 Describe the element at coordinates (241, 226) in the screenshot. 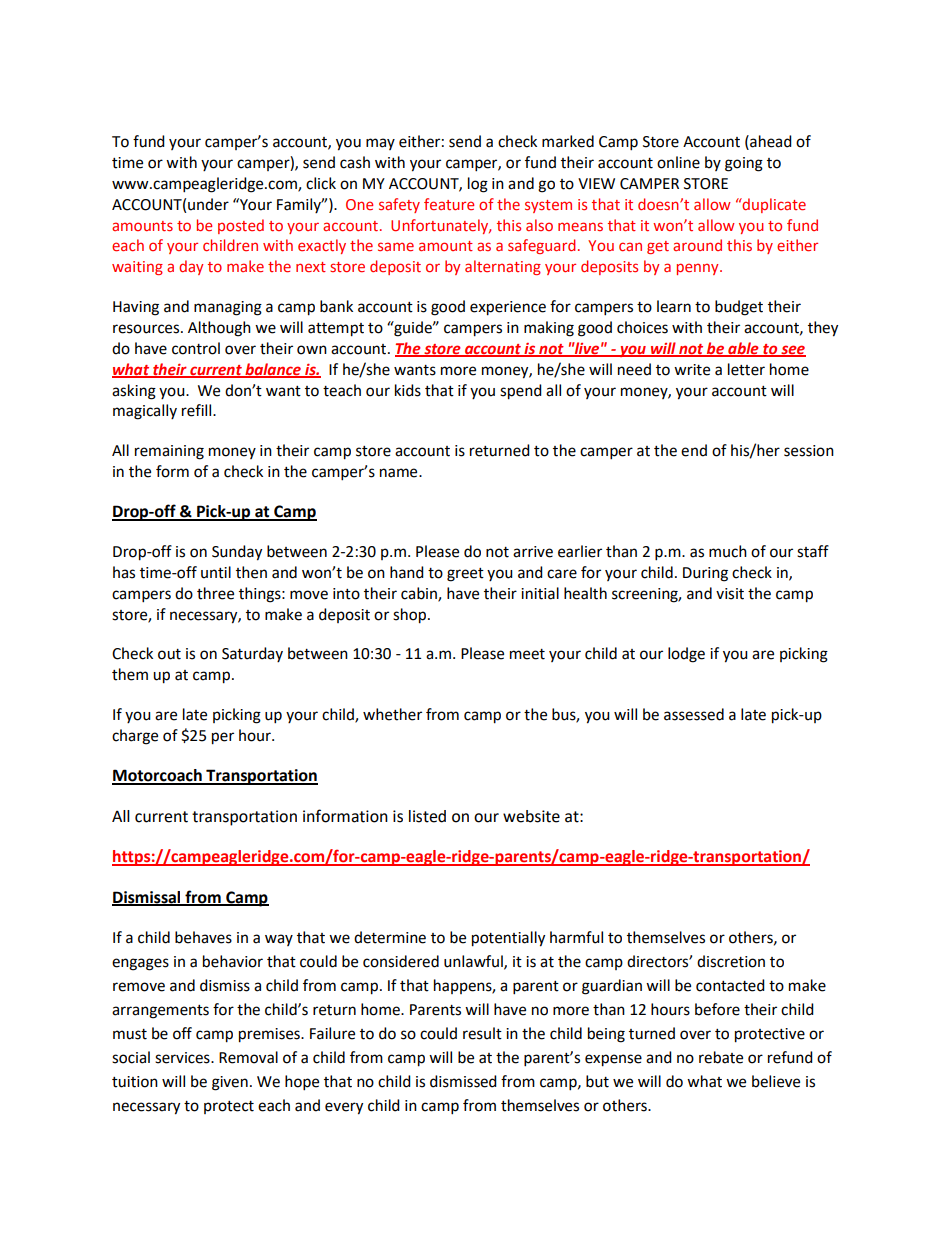

I see `posted` at that location.
